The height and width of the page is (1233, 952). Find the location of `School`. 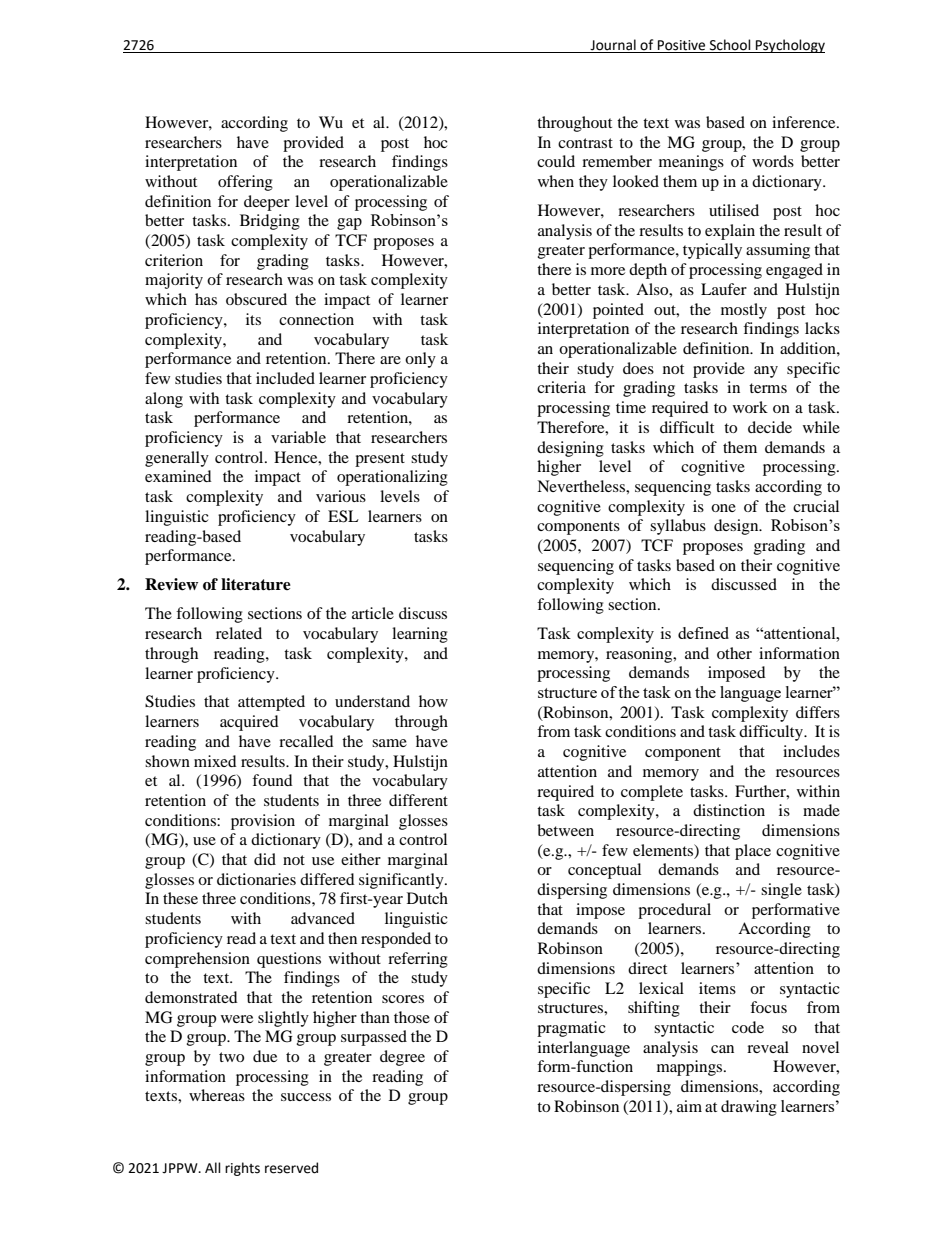

School is located at coordinates (730, 46).
